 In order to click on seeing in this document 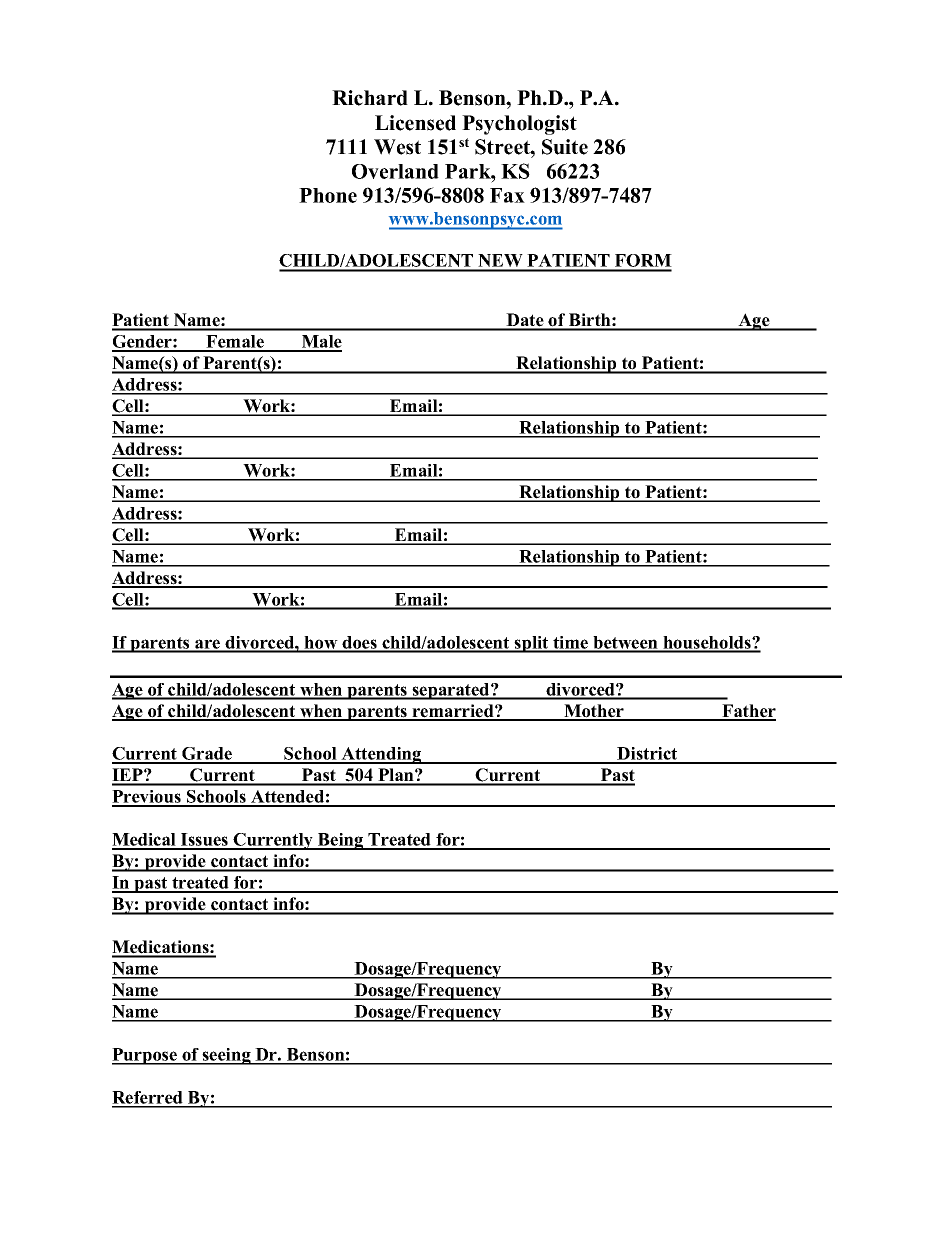, I will do `click(226, 1056)`.
